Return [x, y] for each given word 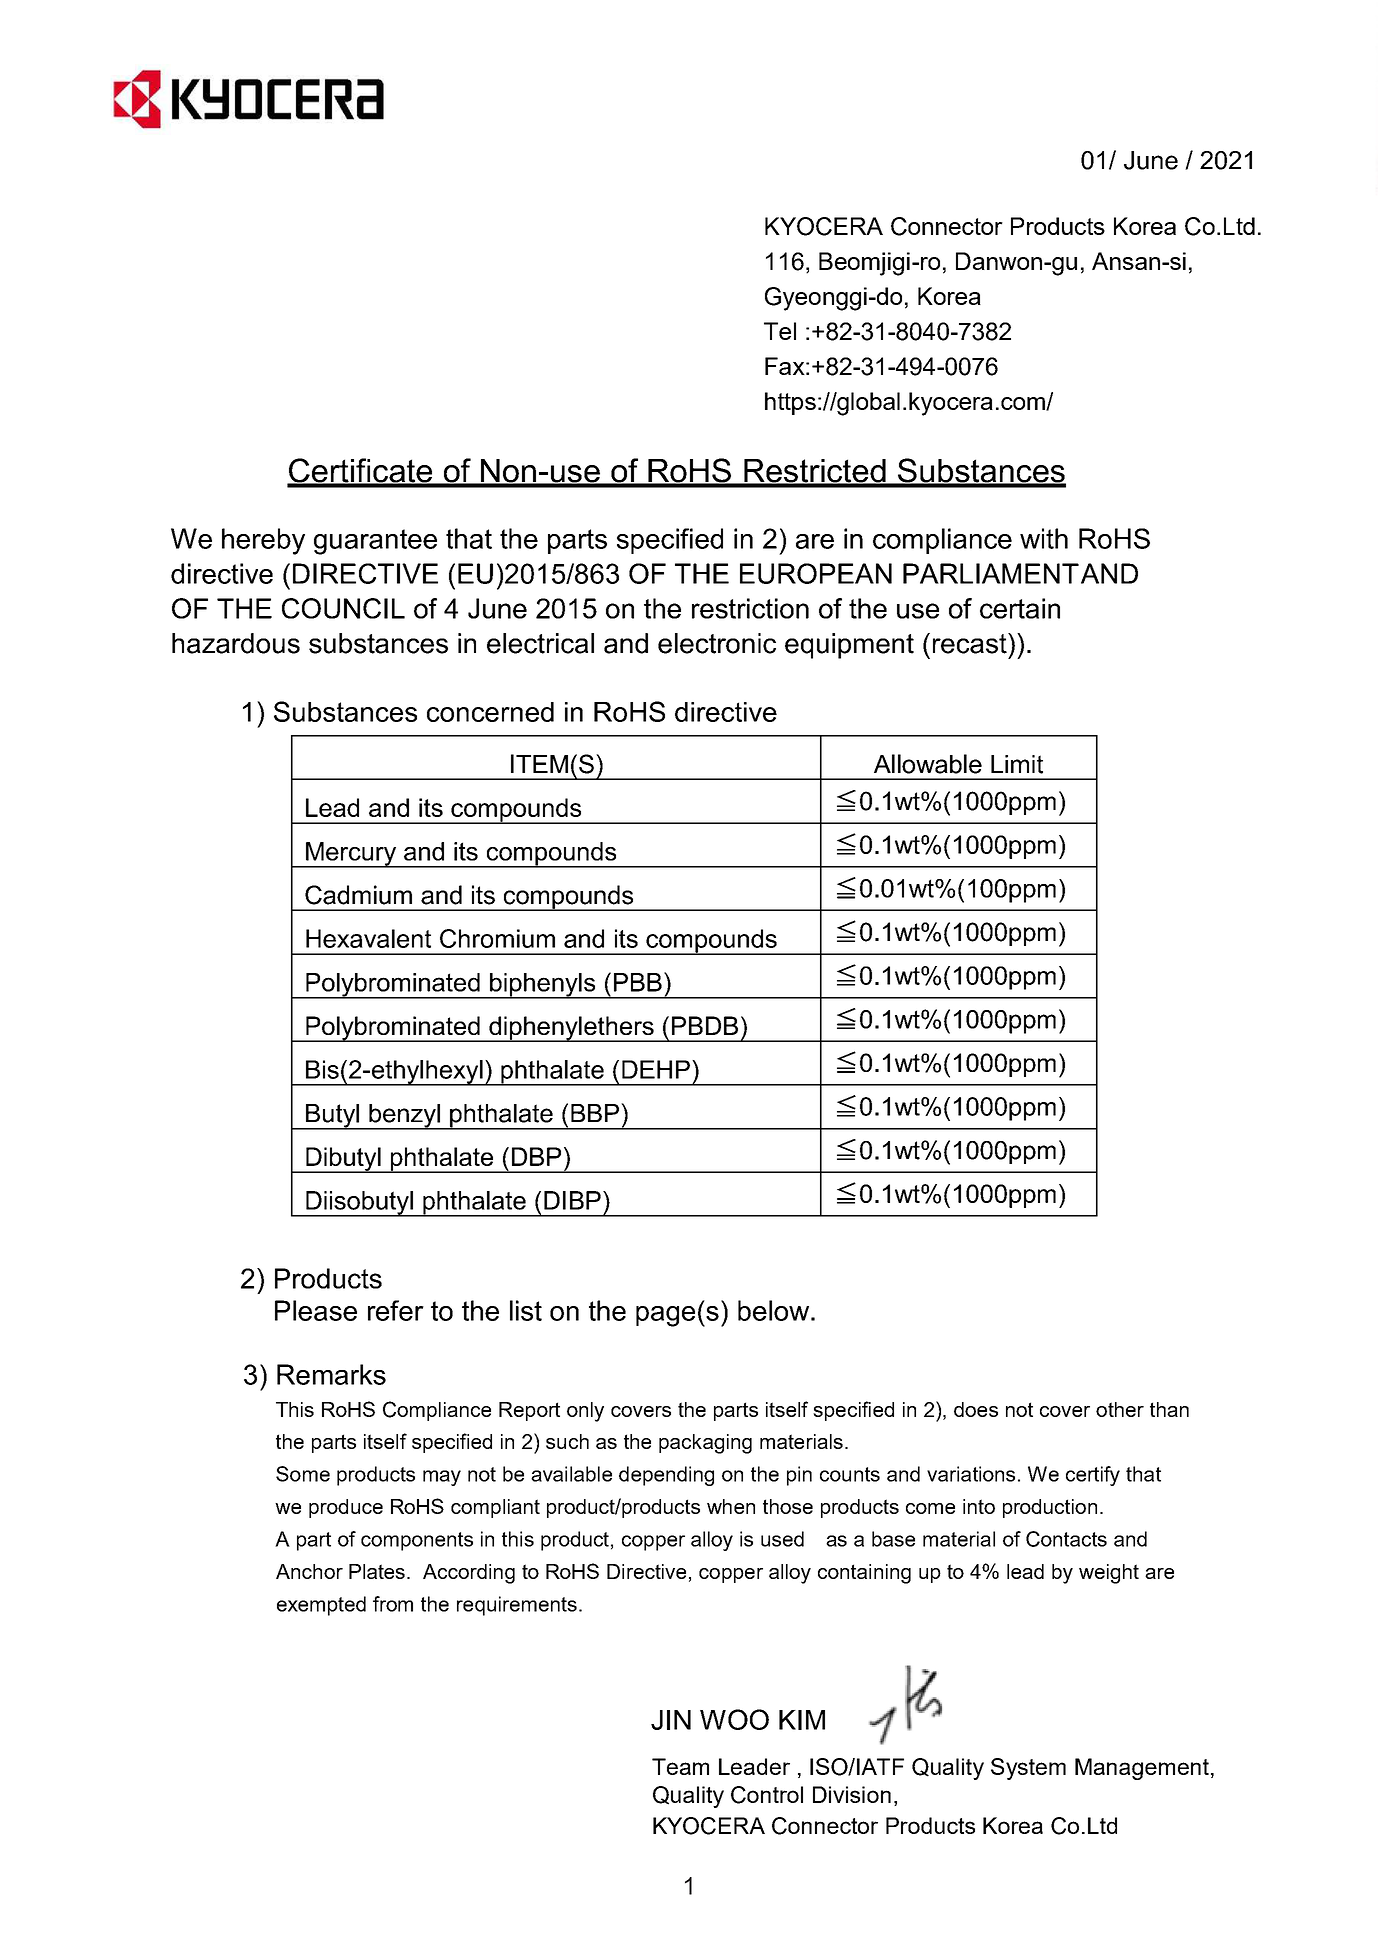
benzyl [404, 1117]
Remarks [331, 1374]
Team [680, 1766]
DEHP [656, 1069]
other [1120, 1409]
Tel [780, 331]
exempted [321, 1606]
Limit [1017, 764]
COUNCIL [343, 608]
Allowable [928, 764]
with [1044, 538]
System [1028, 1769]
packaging [705, 1444]
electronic [717, 643]
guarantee [375, 542]
